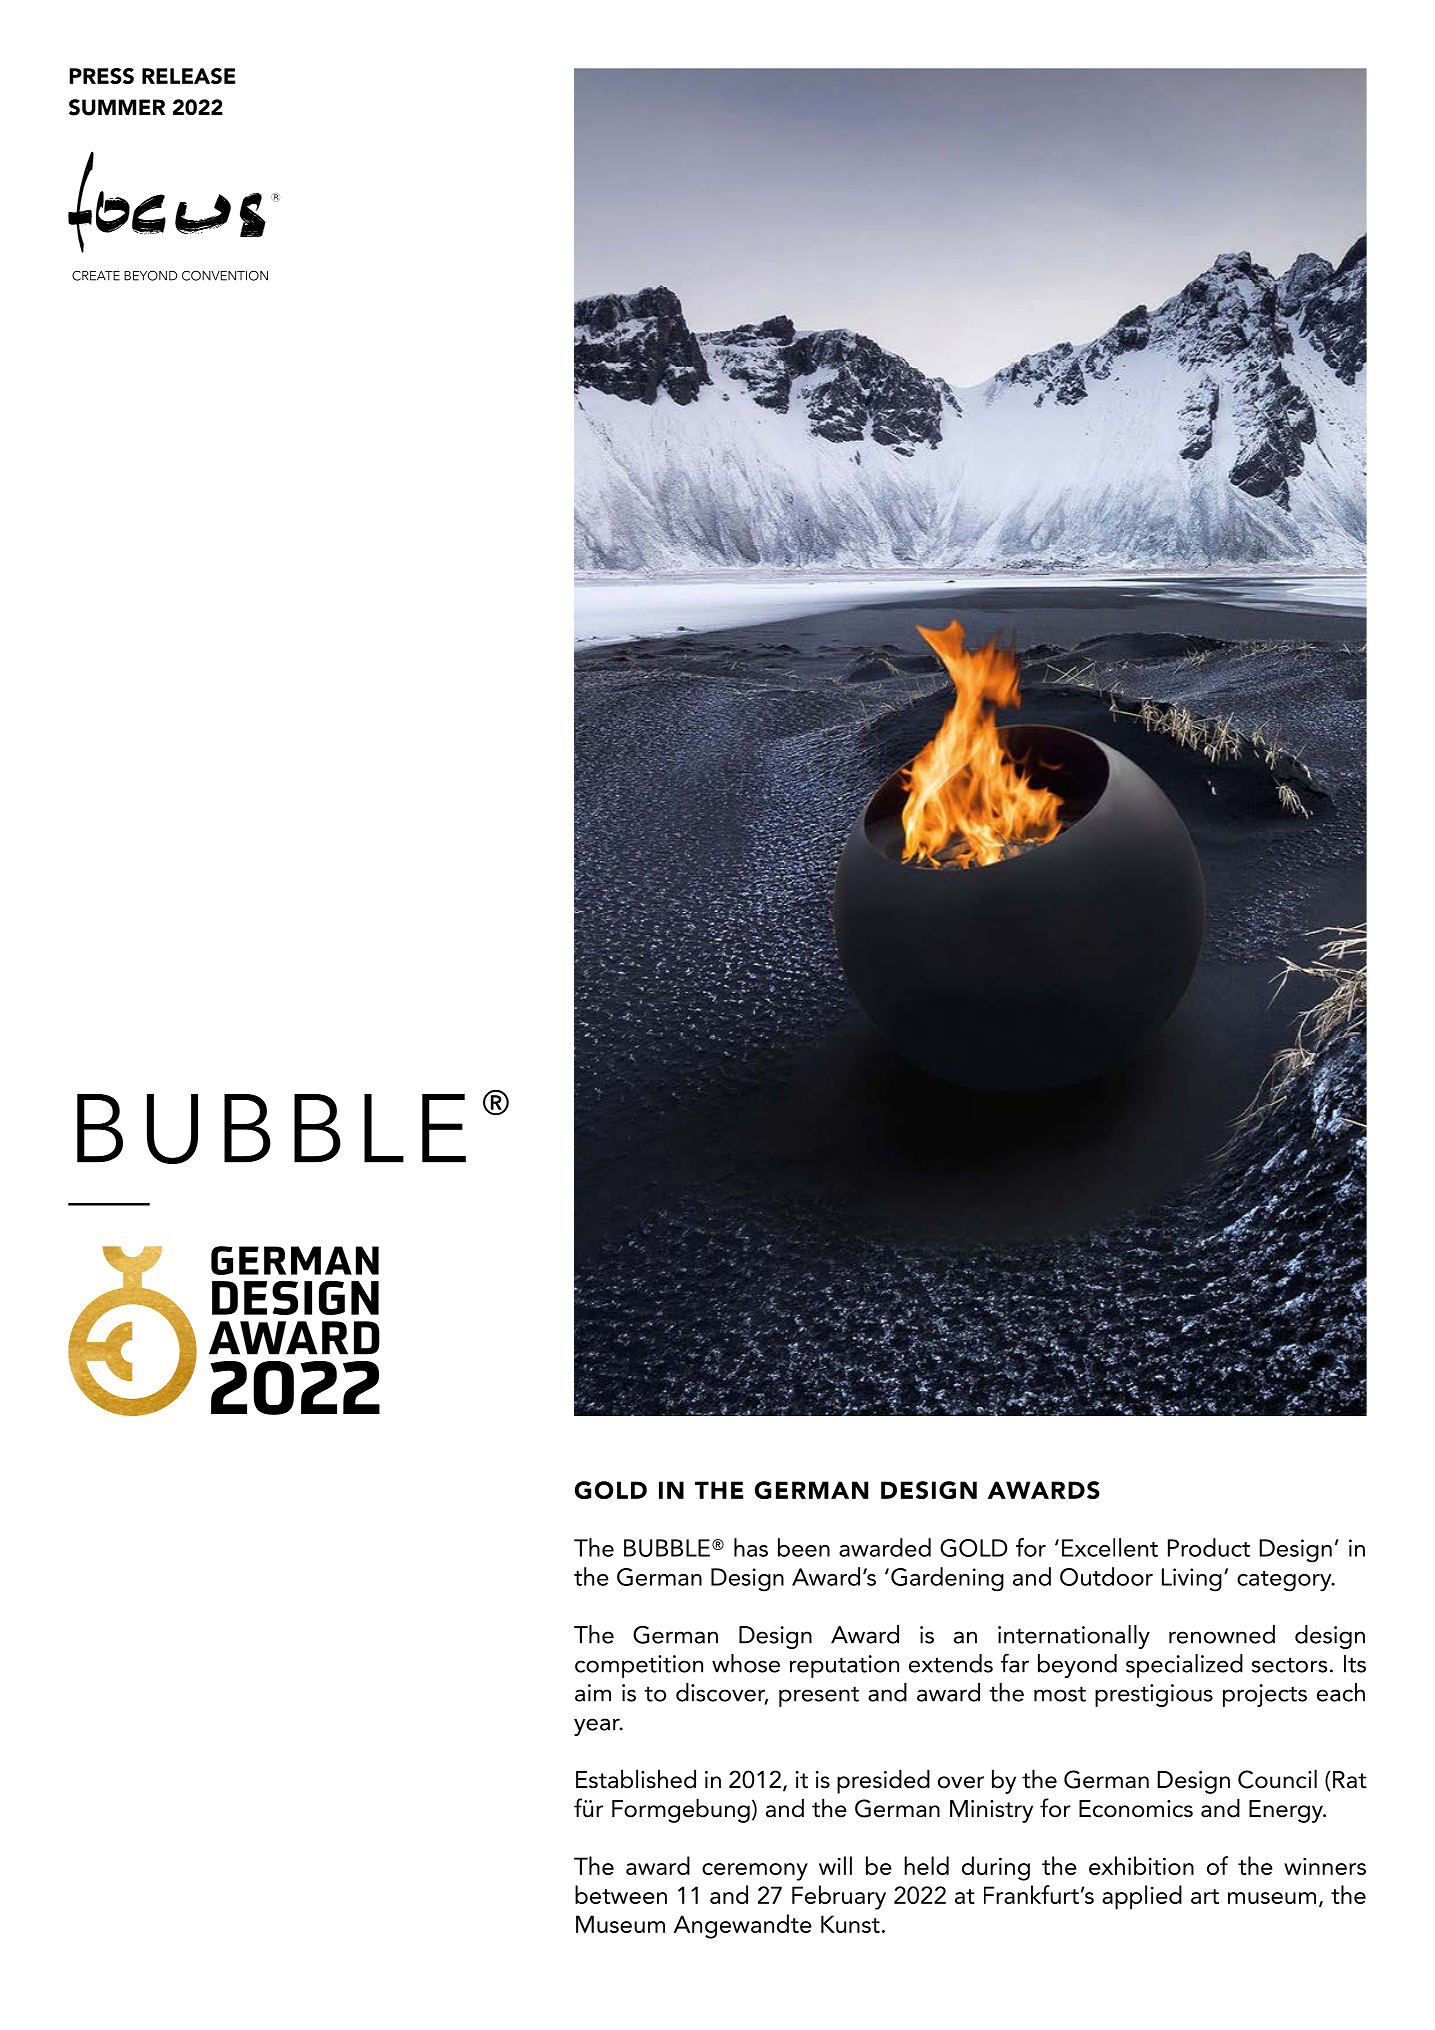 The width and height of the screenshot is (1435, 2030). I want to click on between, so click(621, 1894).
